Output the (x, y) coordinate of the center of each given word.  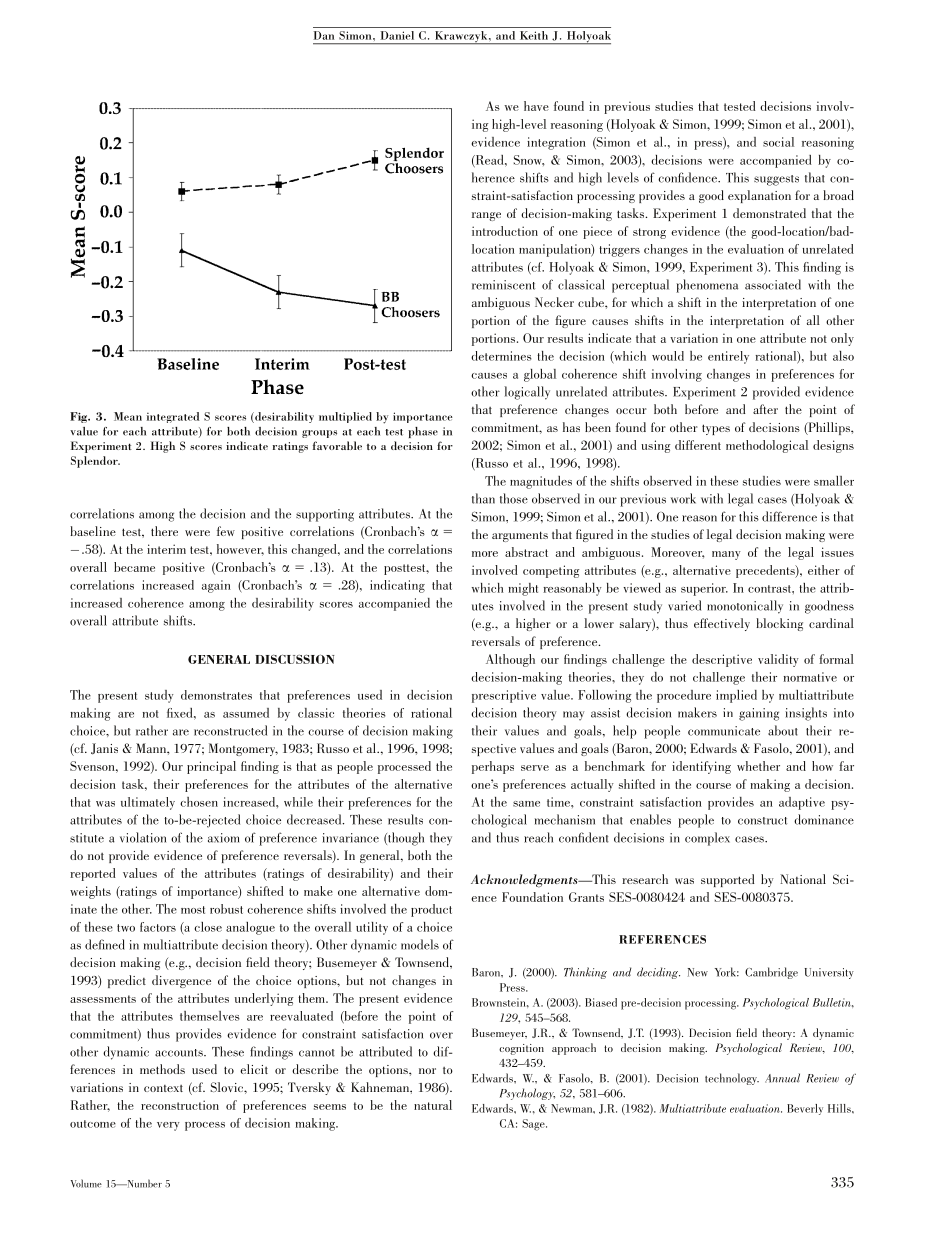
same (526, 804)
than (483, 498)
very (168, 1126)
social (778, 142)
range (486, 216)
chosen (199, 802)
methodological (767, 446)
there (164, 531)
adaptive (802, 803)
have (536, 106)
